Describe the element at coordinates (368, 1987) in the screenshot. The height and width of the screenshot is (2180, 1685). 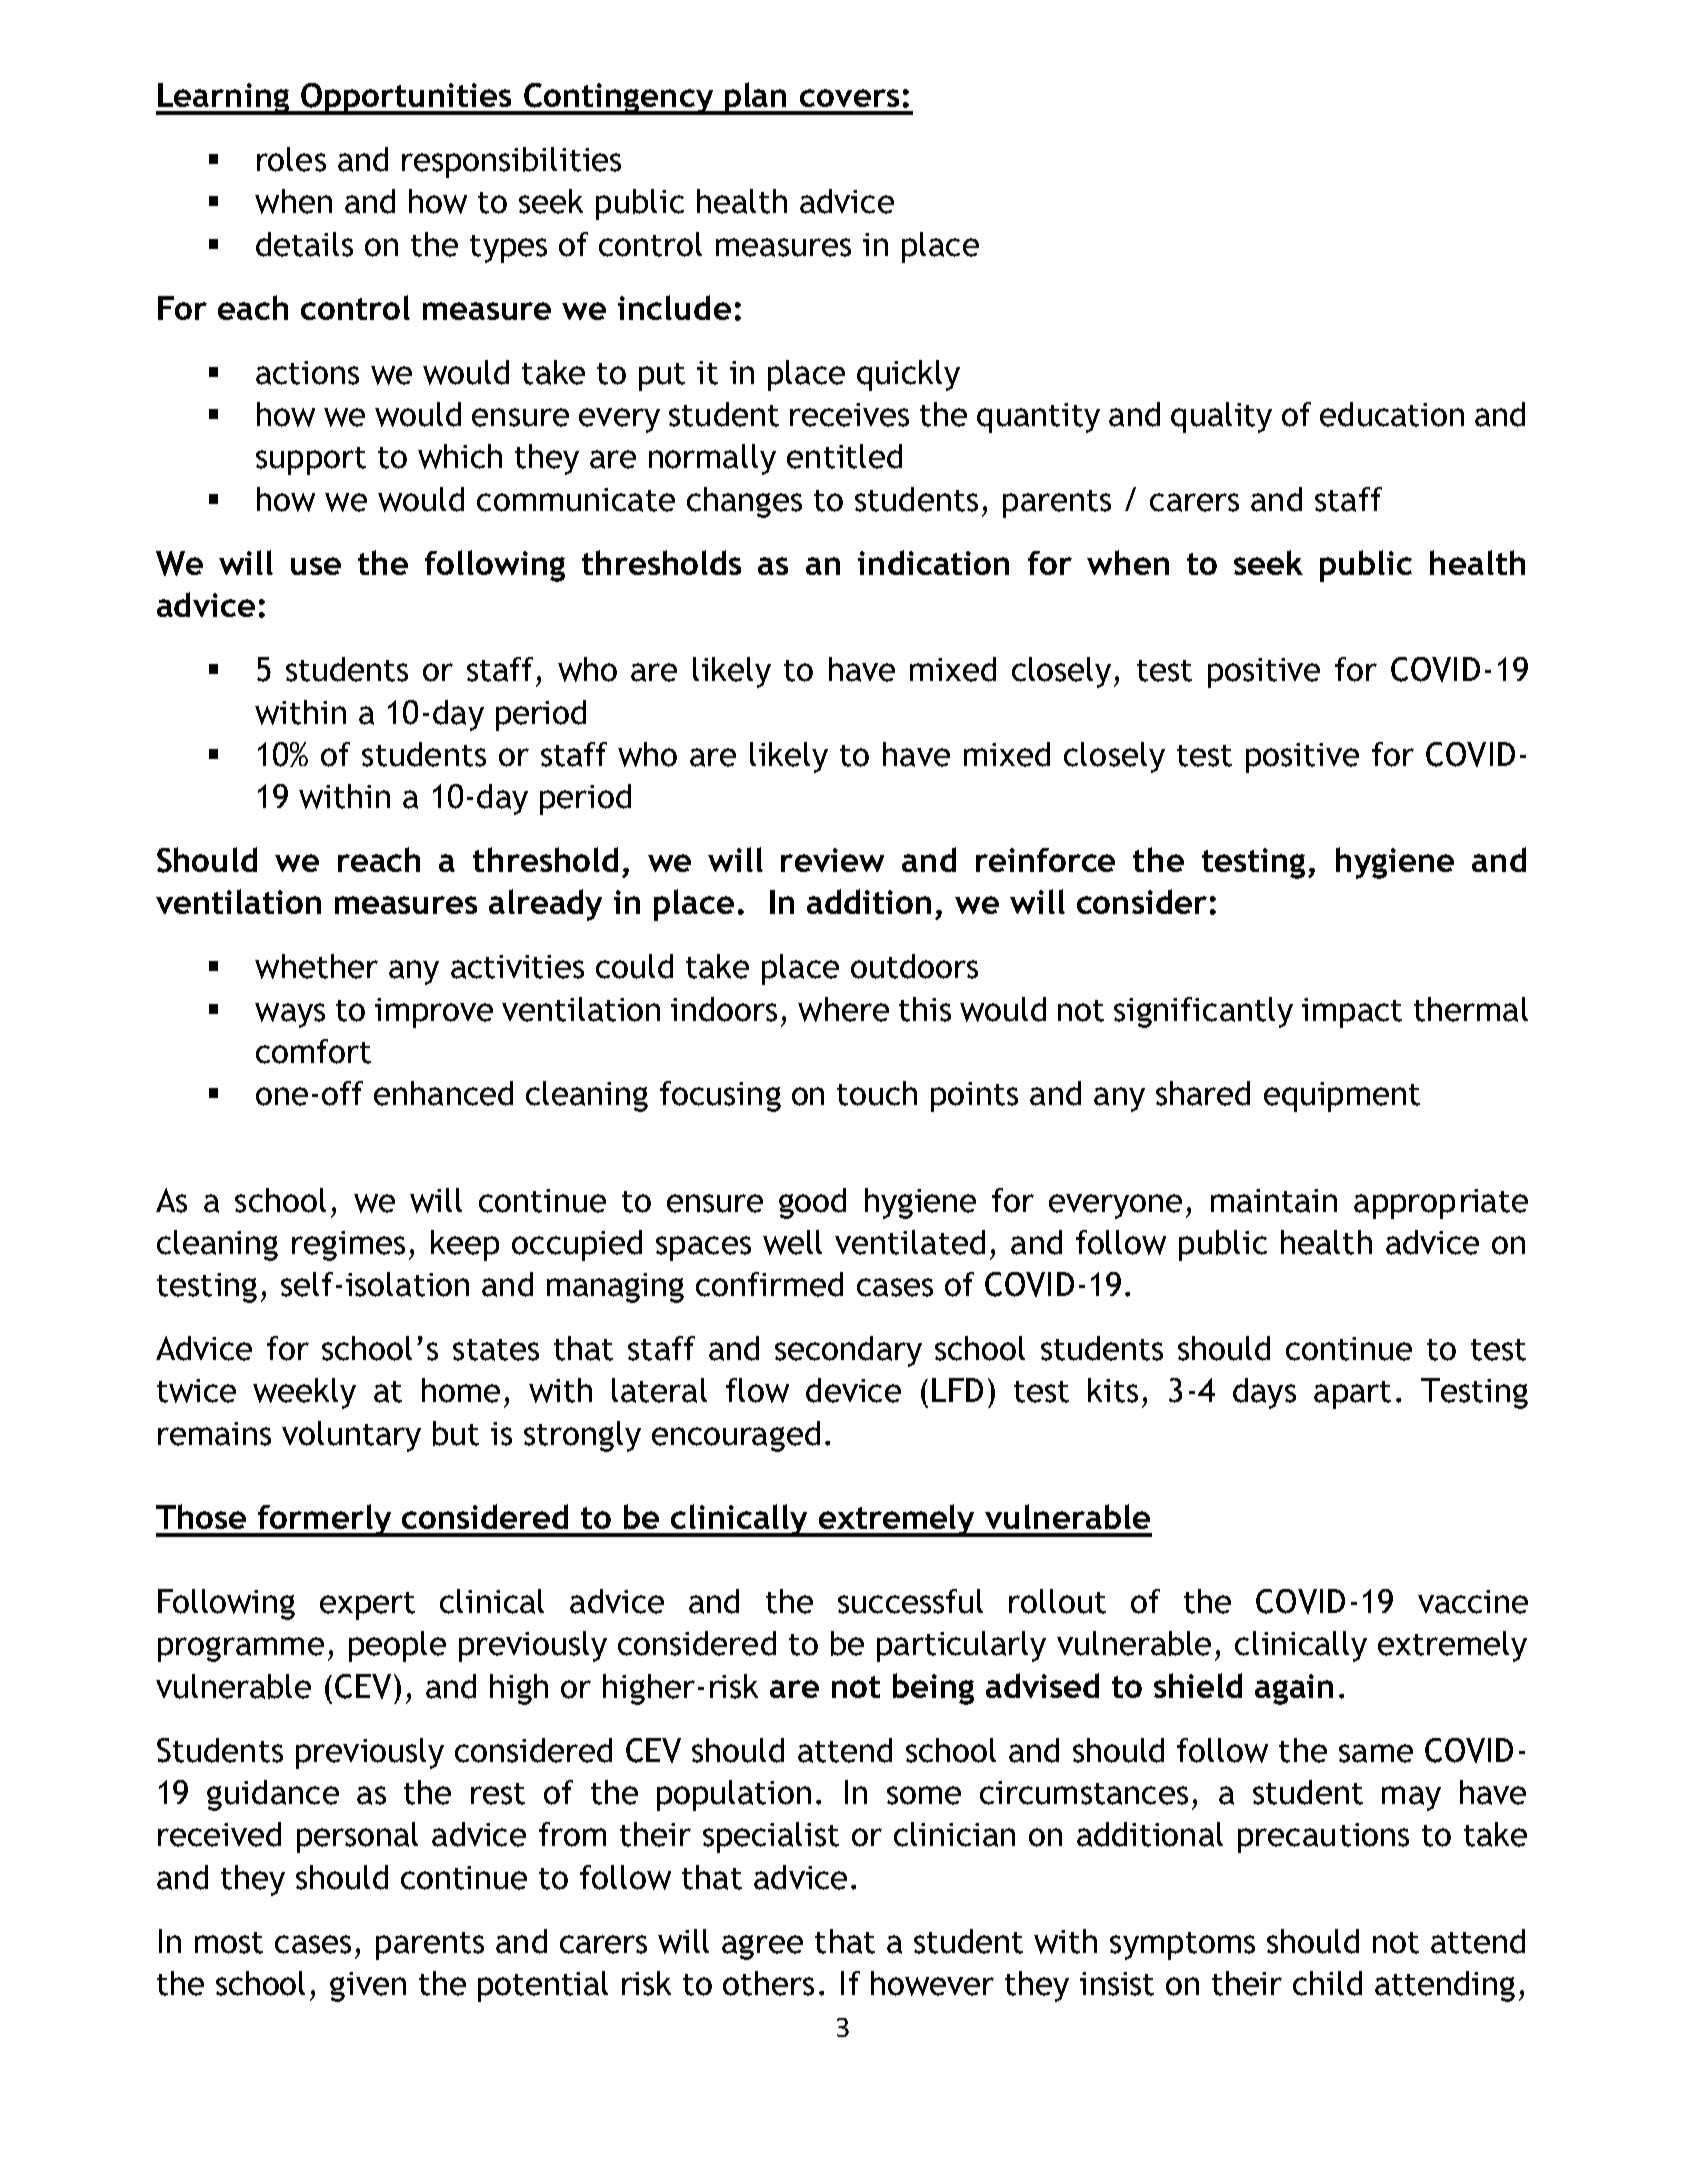
I see `given` at that location.
